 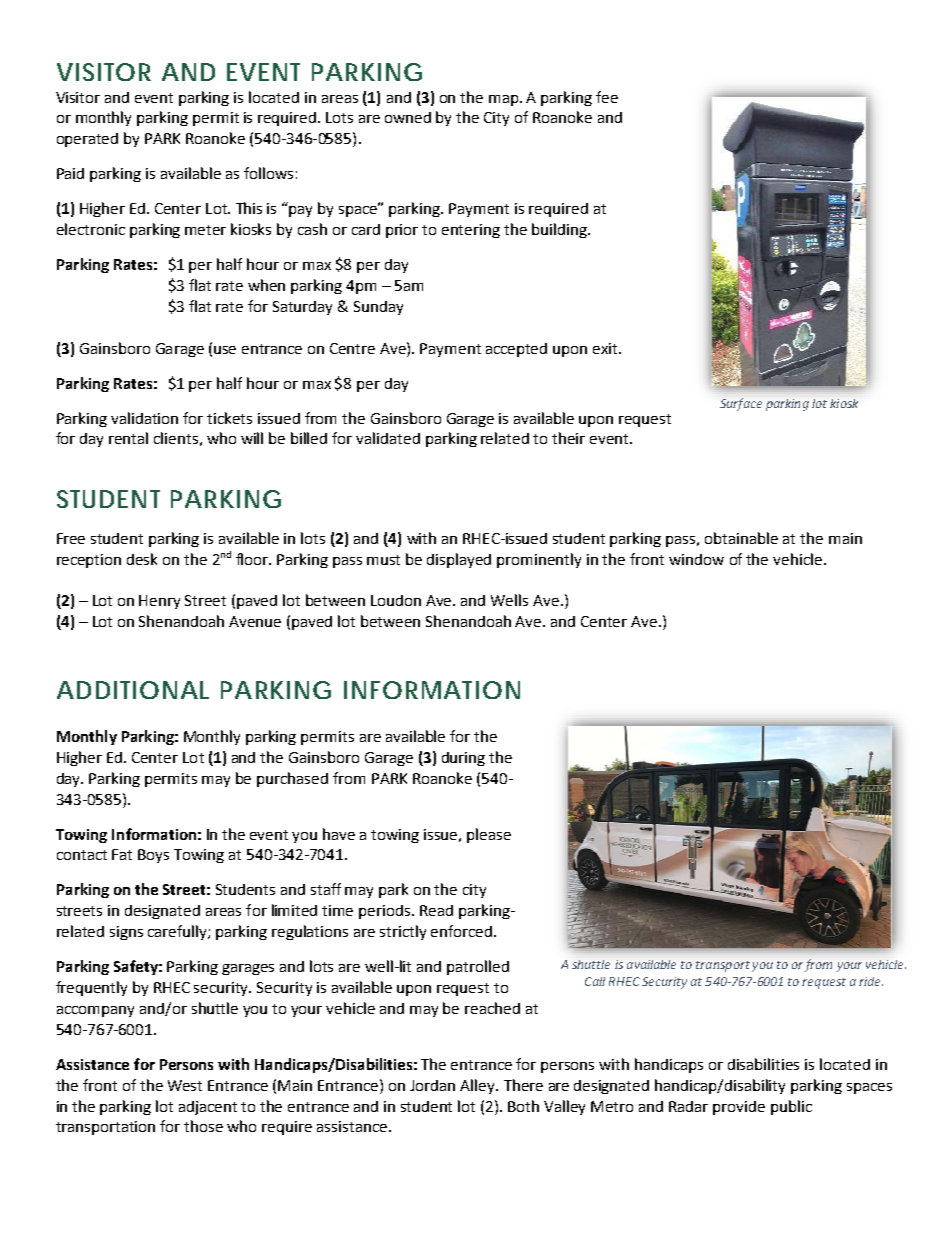 What do you see at coordinates (432, 1085) in the screenshot?
I see `Jordan` at bounding box center [432, 1085].
